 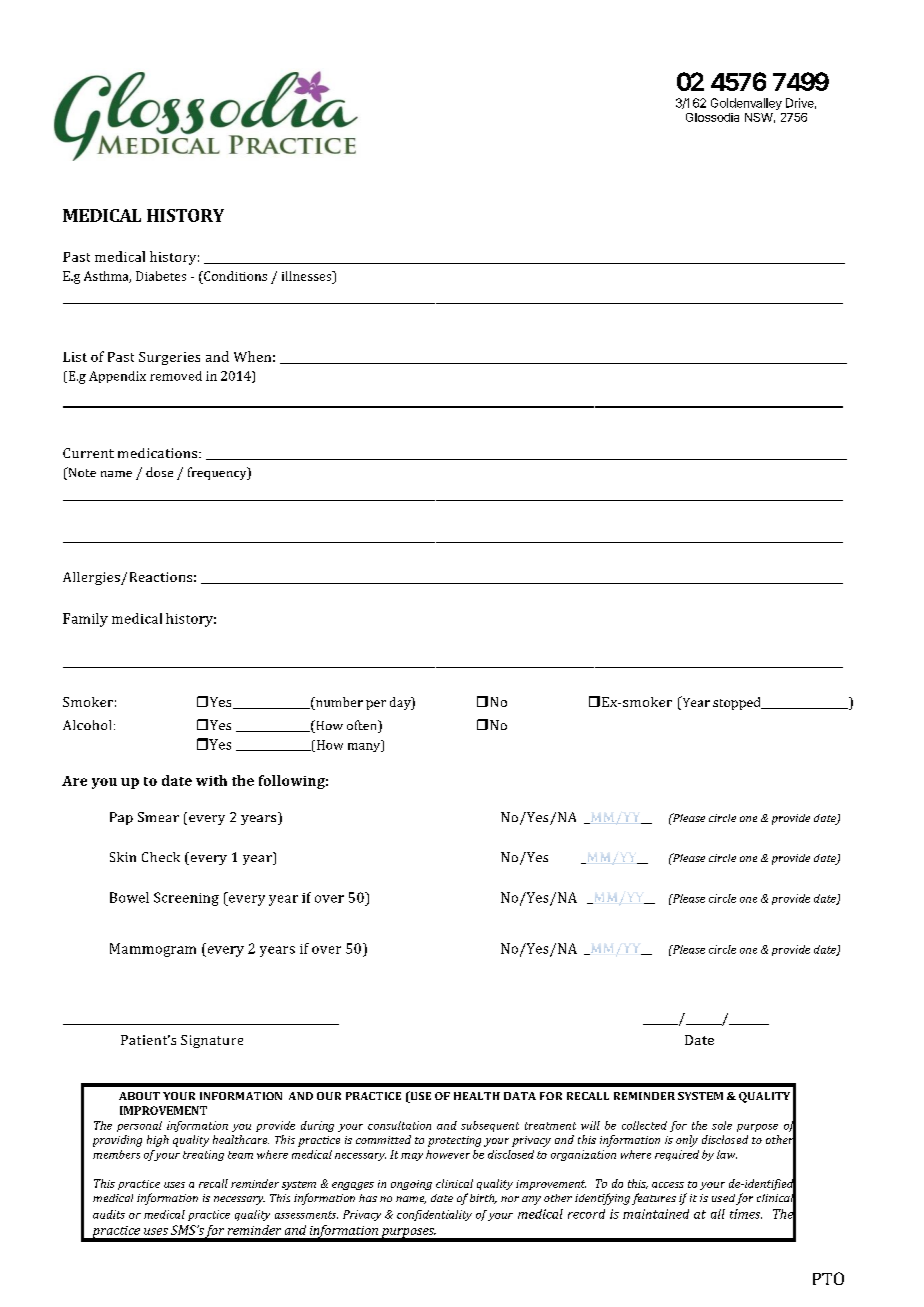 What do you see at coordinates (211, 780) in the document?
I see `with` at bounding box center [211, 780].
